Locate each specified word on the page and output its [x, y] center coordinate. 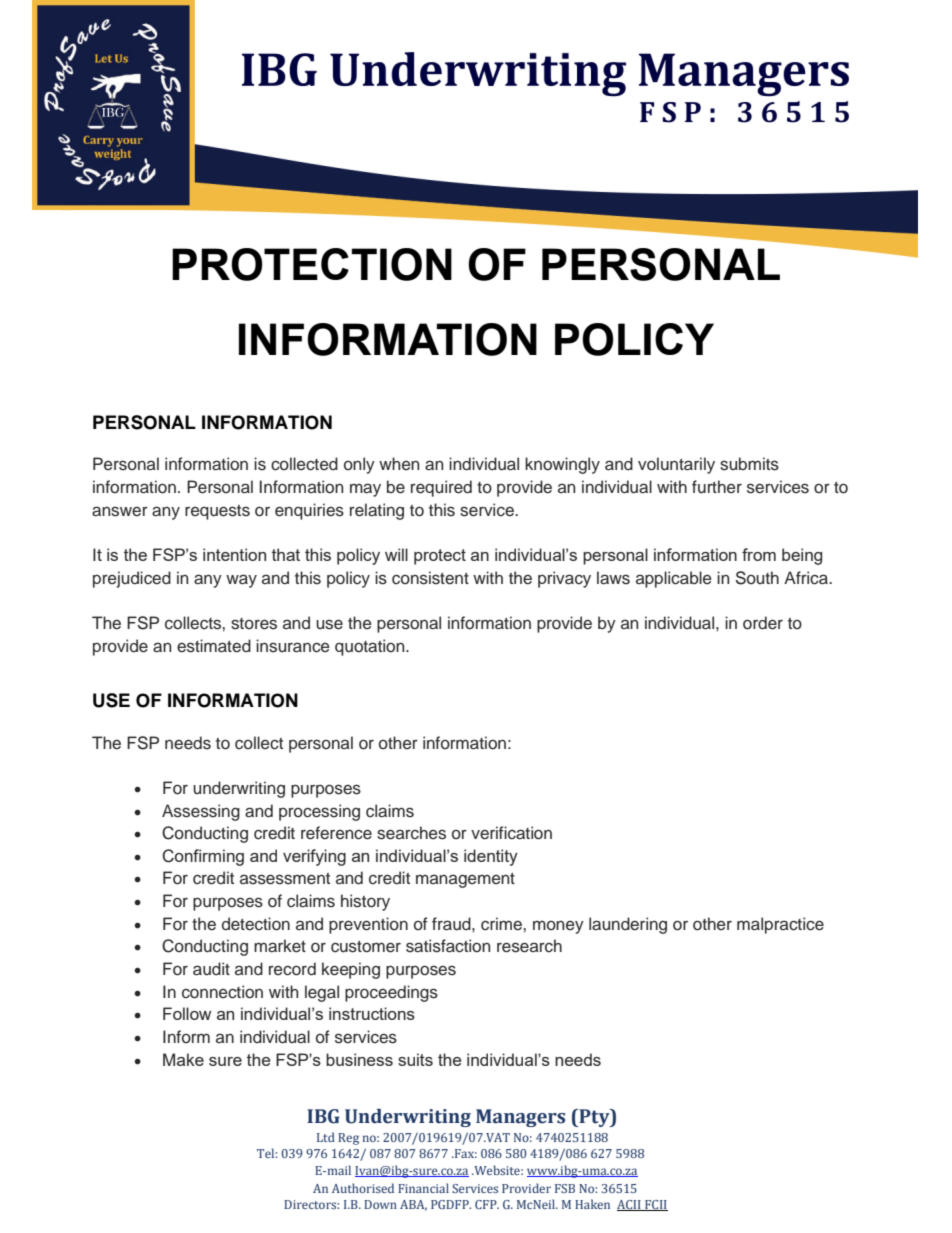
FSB [565, 1188]
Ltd [326, 1137]
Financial [423, 1188]
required [441, 488]
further [717, 487]
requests [217, 512]
